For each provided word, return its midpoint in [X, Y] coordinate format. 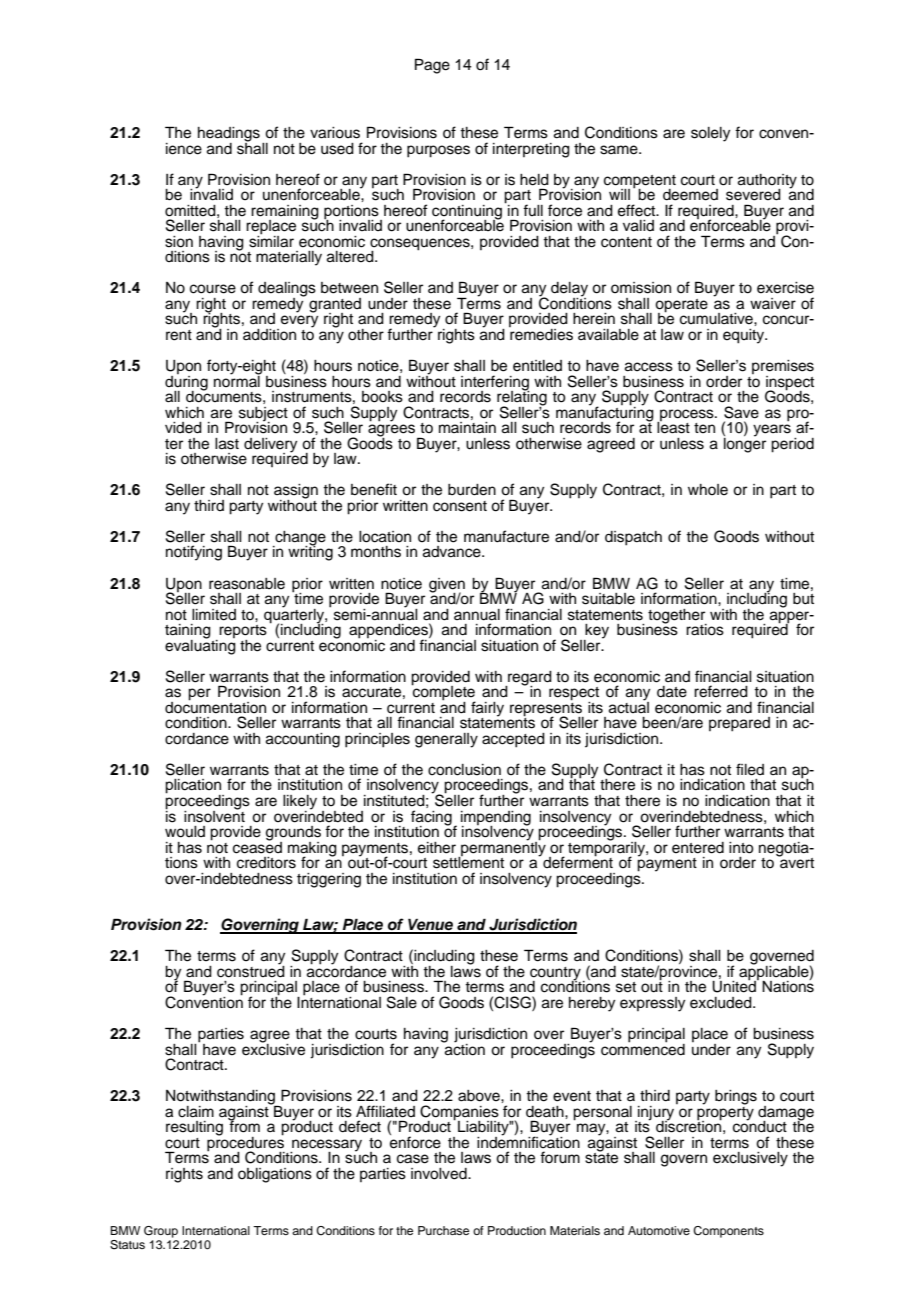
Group [161, 1232]
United [735, 986]
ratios [705, 630]
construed [251, 970]
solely [710, 134]
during [186, 382]
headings [229, 135]
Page [432, 66]
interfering [495, 383]
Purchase [443, 1230]
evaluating [200, 646]
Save [741, 412]
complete [443, 693]
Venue [430, 925]
